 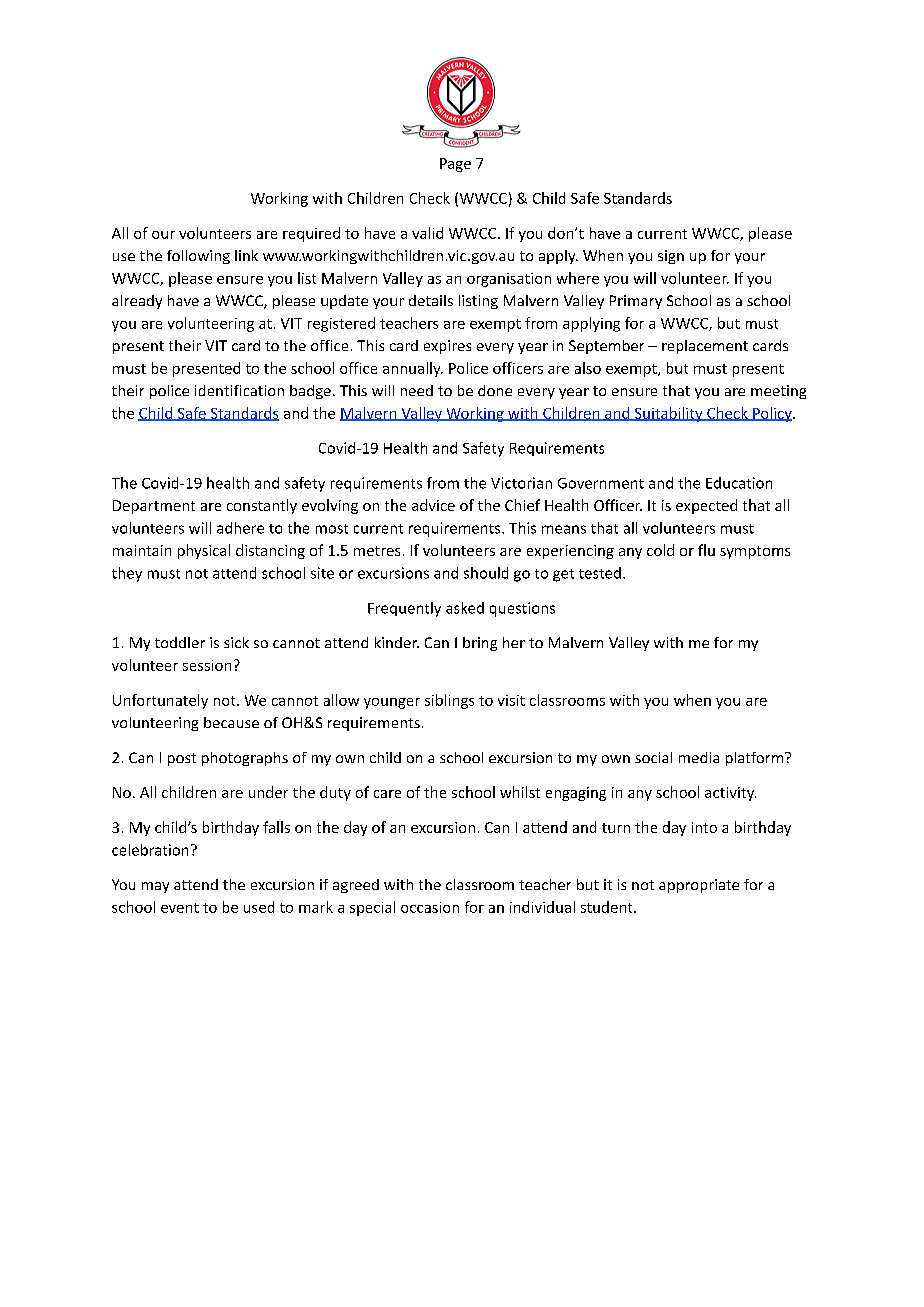 I want to click on Suitability, so click(x=668, y=414).
